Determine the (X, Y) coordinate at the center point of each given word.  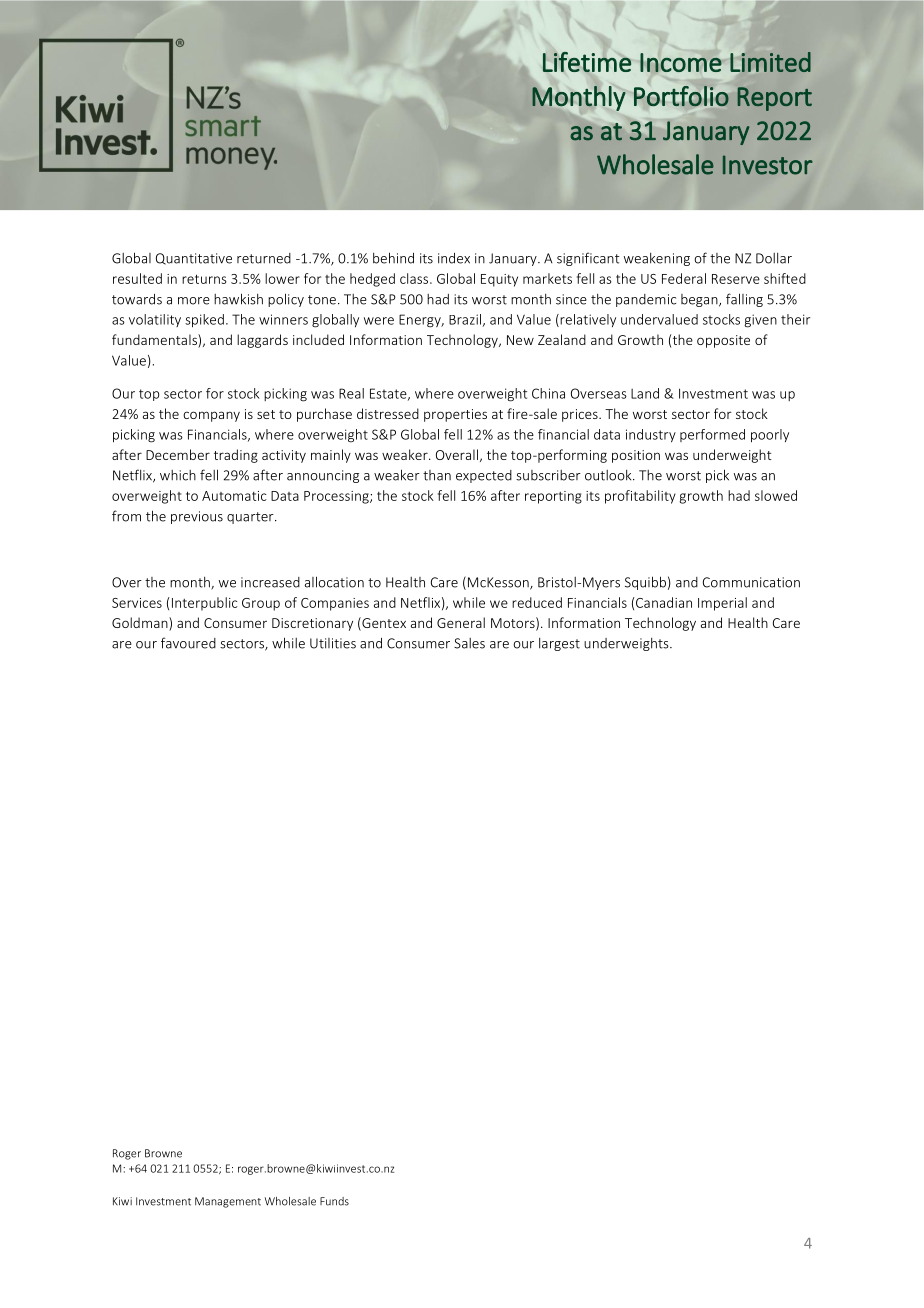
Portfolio (681, 96)
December (178, 454)
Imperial (722, 604)
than (437, 475)
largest (559, 644)
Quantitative (194, 259)
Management (228, 1202)
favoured (188, 643)
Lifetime (587, 62)
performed (712, 435)
